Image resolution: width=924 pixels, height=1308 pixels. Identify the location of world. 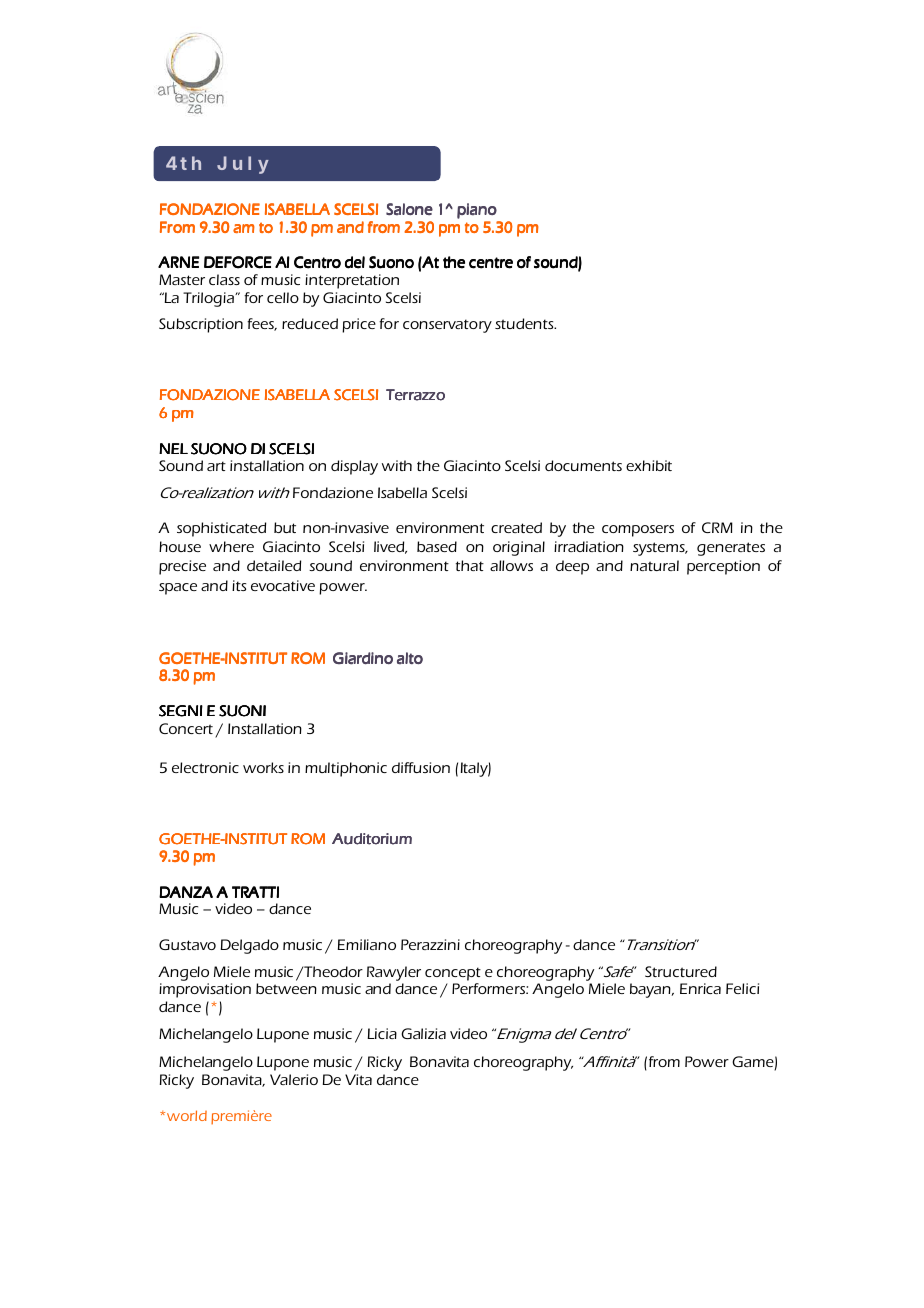
(187, 1115).
